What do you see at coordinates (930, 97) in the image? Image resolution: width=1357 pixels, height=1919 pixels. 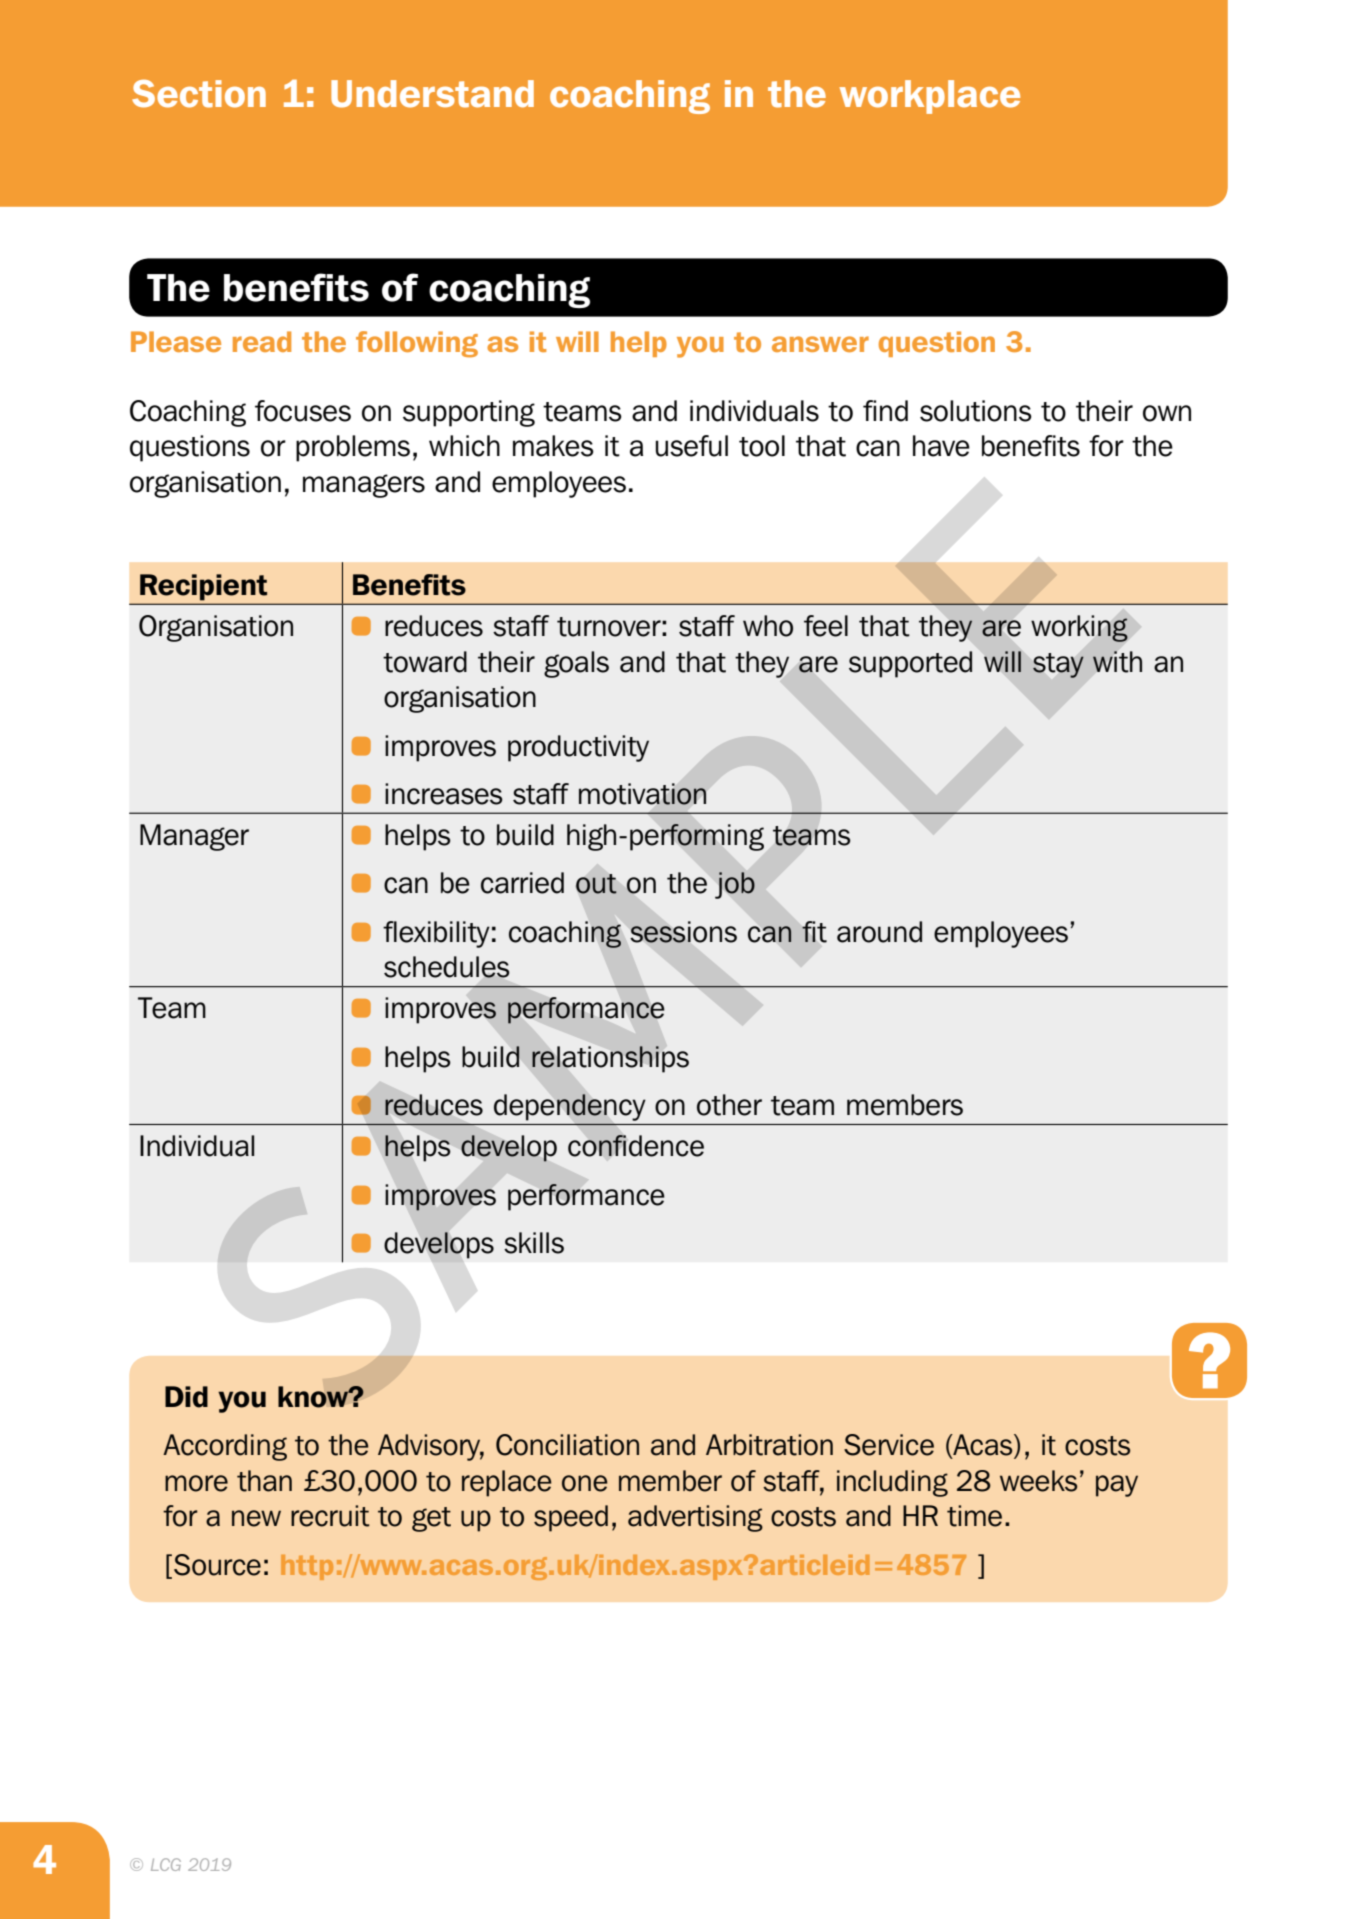 I see `workplace` at bounding box center [930, 97].
